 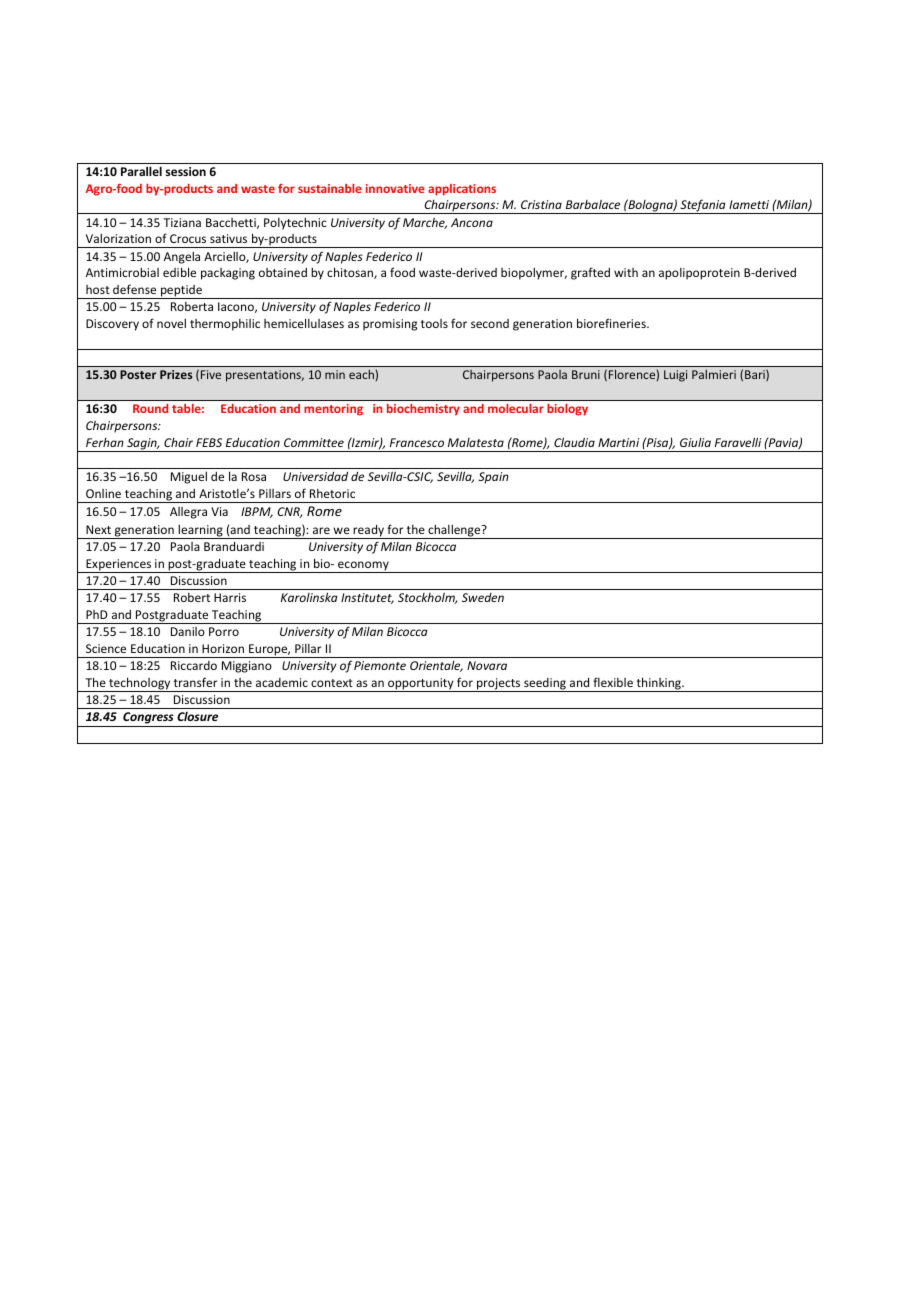 I want to click on biochemistry, so click(x=423, y=410).
